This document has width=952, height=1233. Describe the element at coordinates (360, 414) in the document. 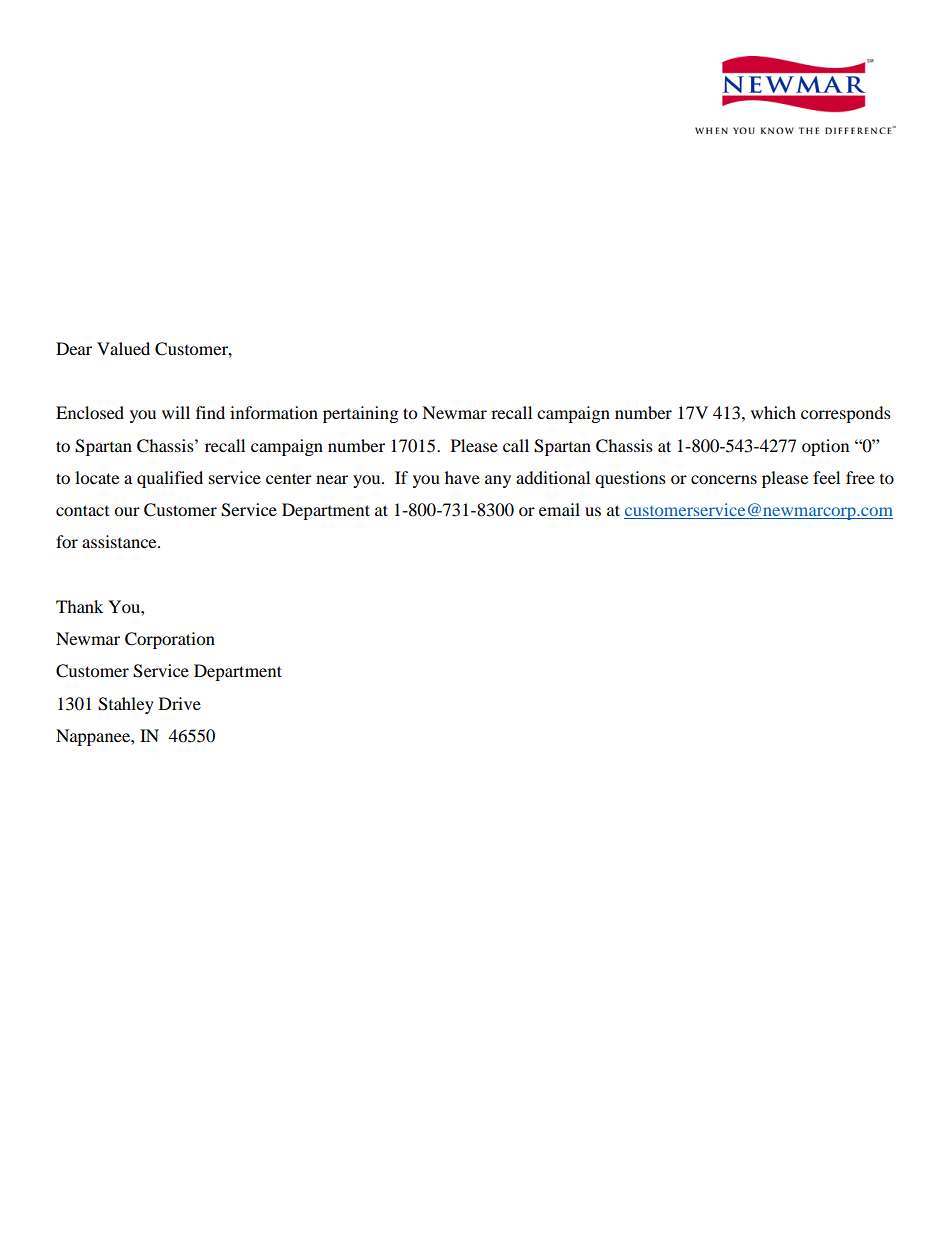

I see `pertaining` at that location.
